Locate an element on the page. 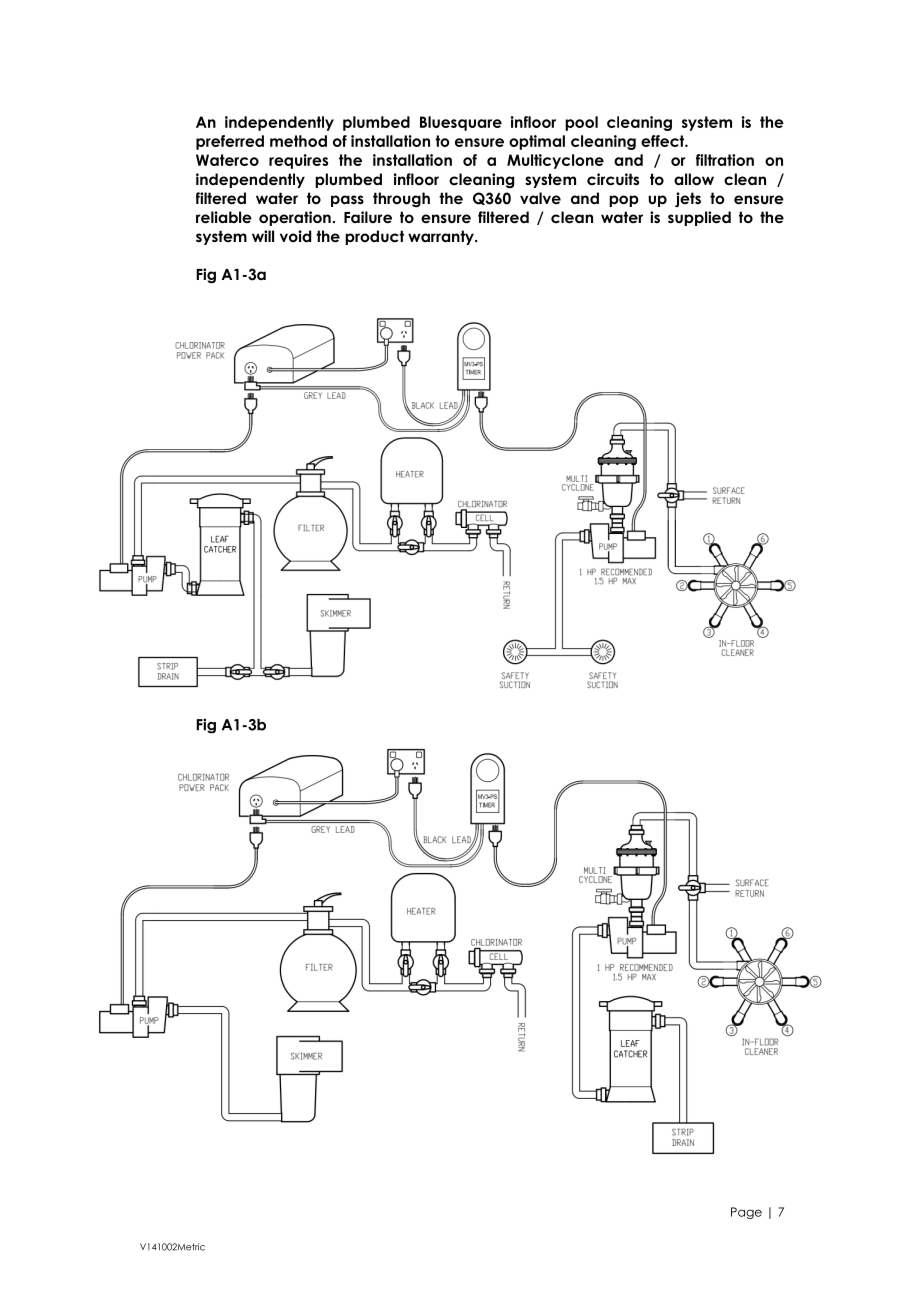 The width and height of the page is (924, 1308). requires is located at coordinates (298, 161).
